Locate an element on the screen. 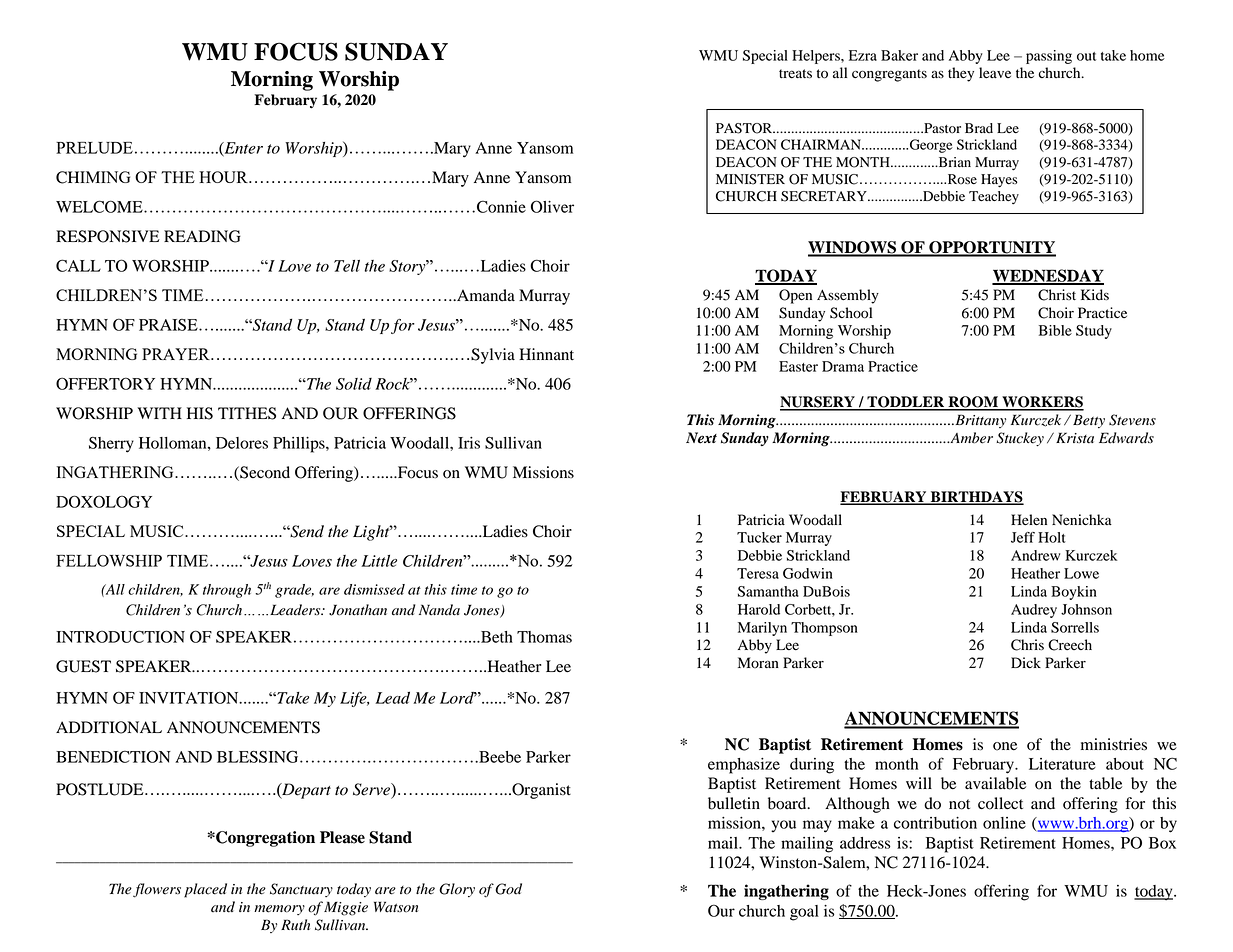 The height and width of the screenshot is (952, 1233). Glory is located at coordinates (457, 890).
